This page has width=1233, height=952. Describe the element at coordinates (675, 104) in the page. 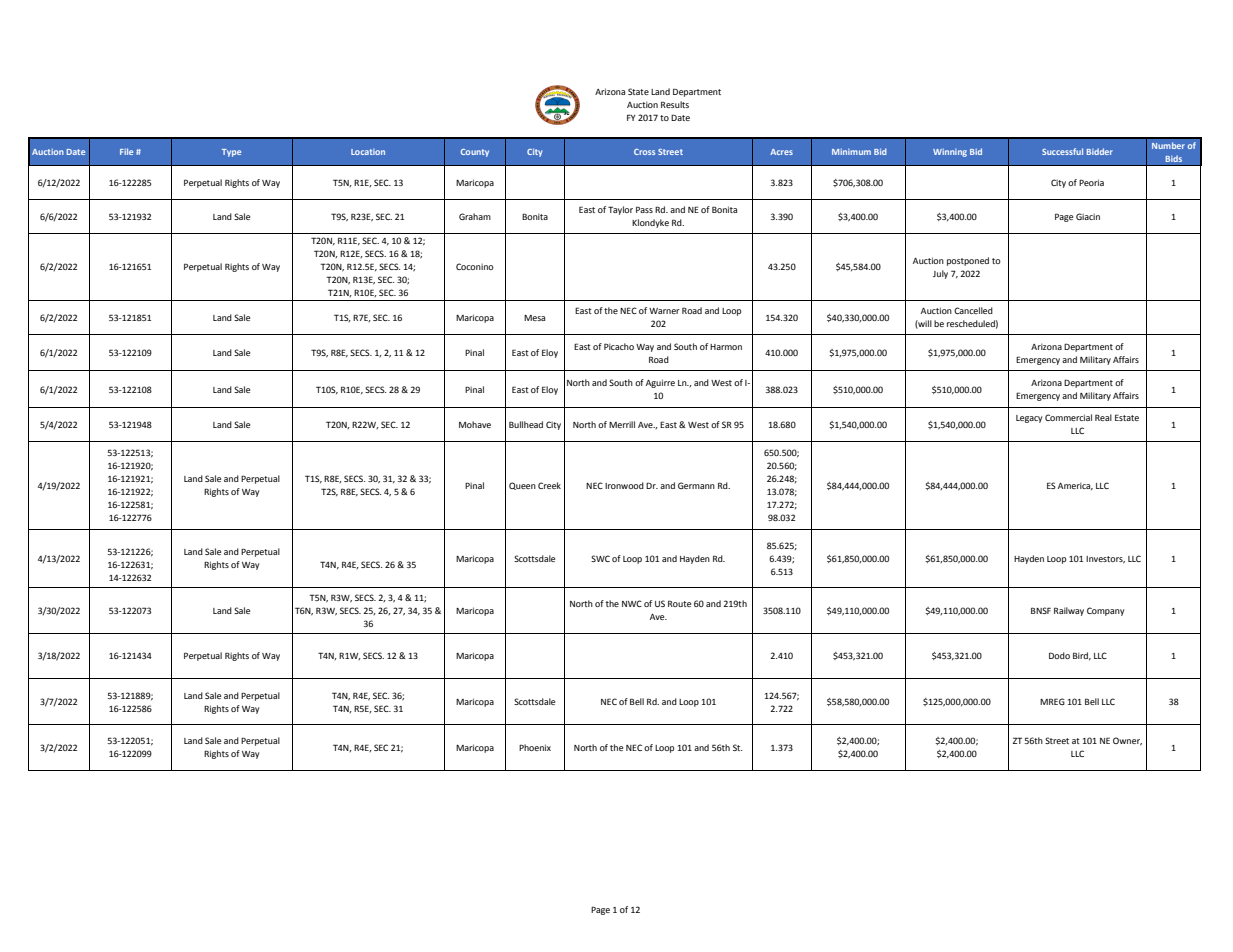

I see `Results` at that location.
